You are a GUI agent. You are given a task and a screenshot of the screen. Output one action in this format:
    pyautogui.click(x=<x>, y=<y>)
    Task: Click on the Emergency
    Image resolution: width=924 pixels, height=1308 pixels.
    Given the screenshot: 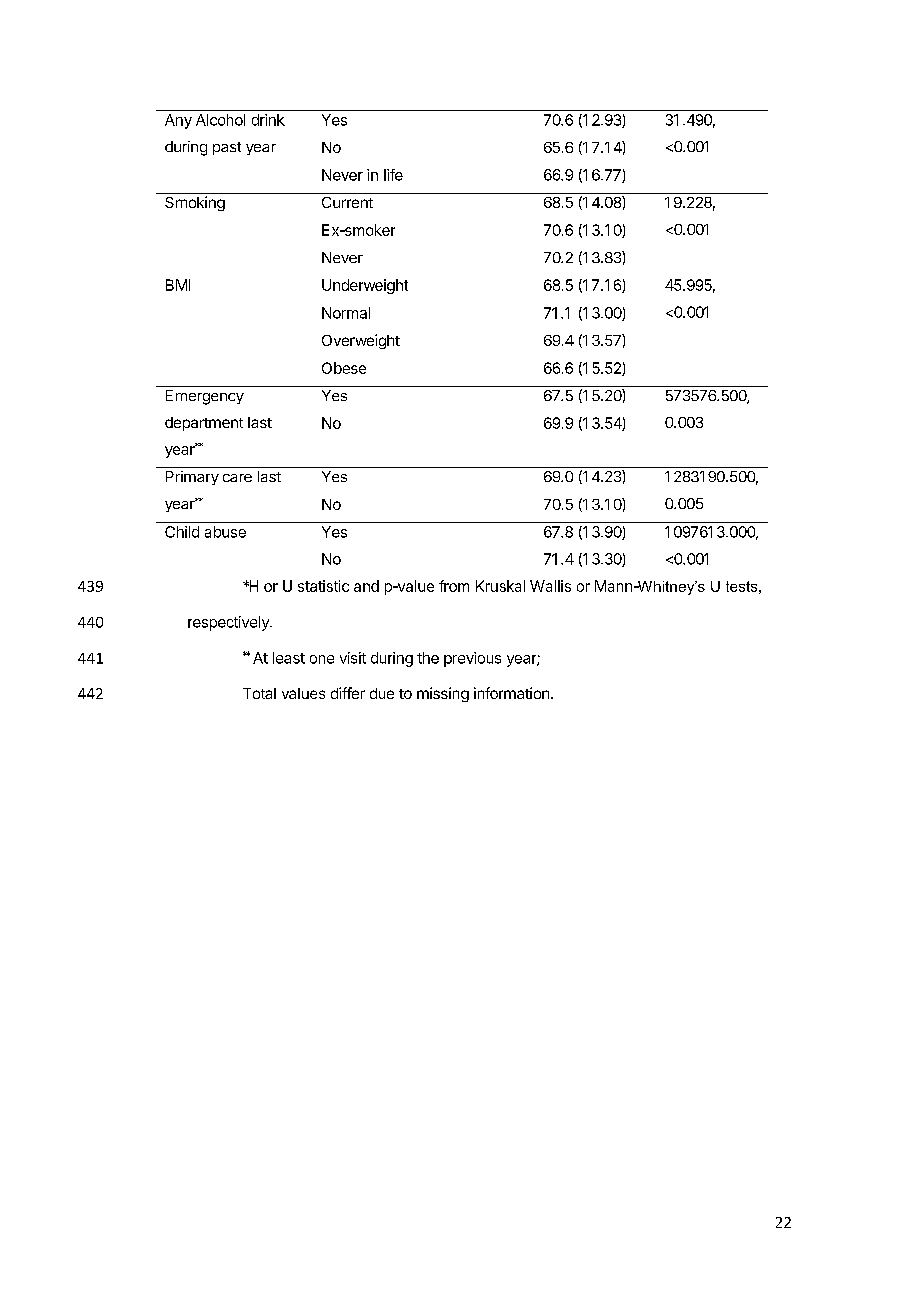 What is the action you would take?
    pyautogui.click(x=205, y=397)
